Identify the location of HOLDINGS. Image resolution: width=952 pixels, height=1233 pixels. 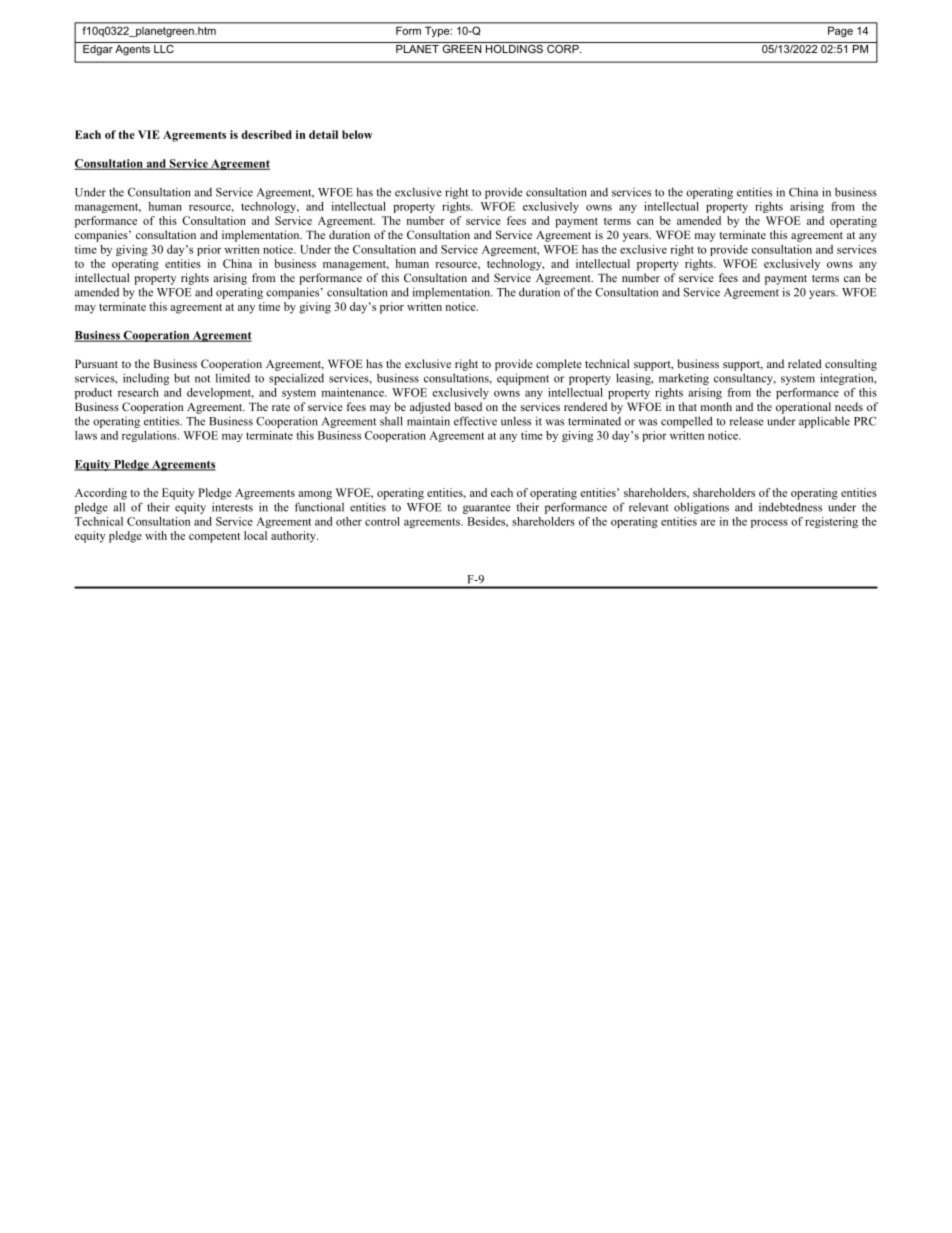
(514, 47).
